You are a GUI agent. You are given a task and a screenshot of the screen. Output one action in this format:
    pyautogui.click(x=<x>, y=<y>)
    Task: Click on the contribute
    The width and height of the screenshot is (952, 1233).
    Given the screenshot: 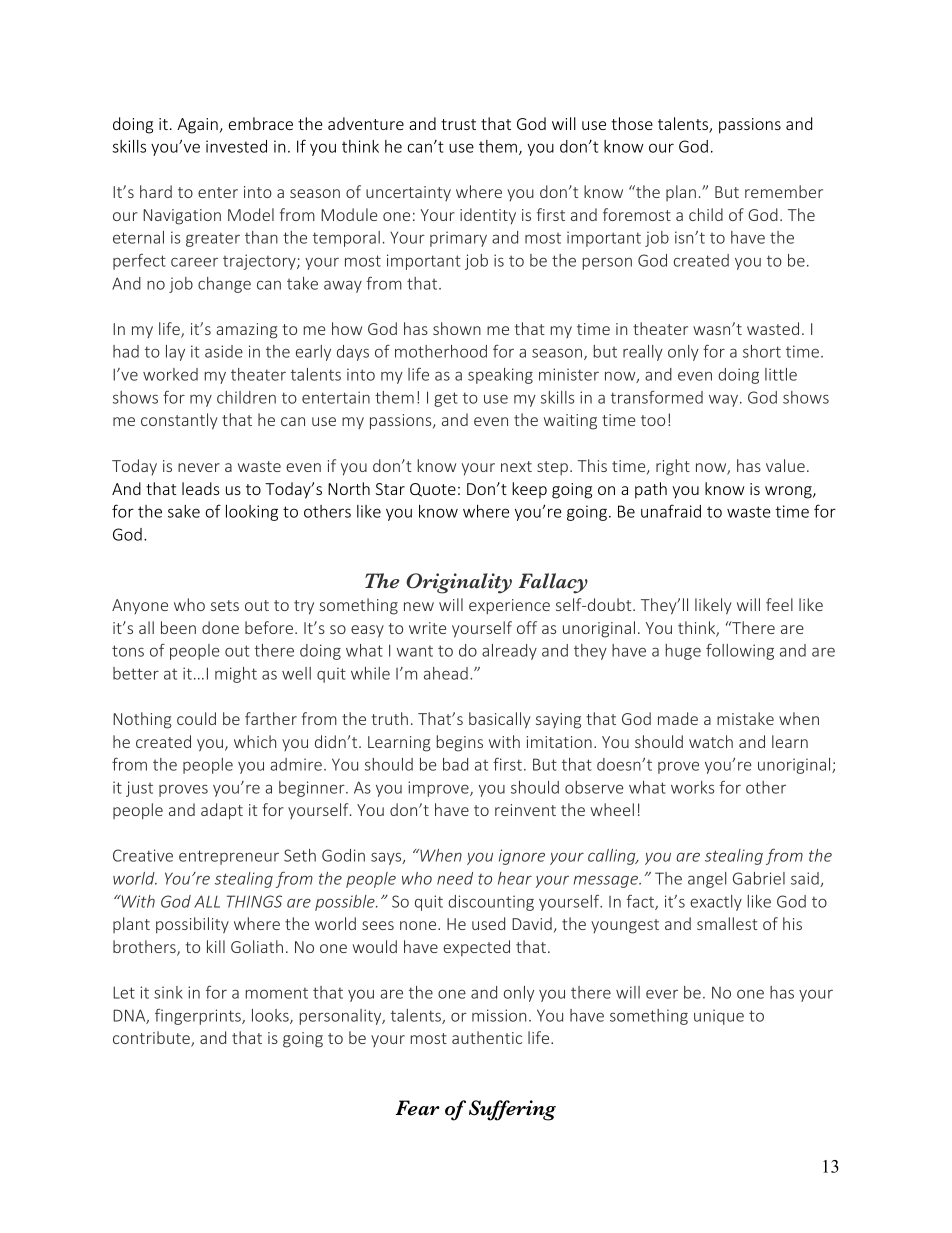 What is the action you would take?
    pyautogui.click(x=152, y=1039)
